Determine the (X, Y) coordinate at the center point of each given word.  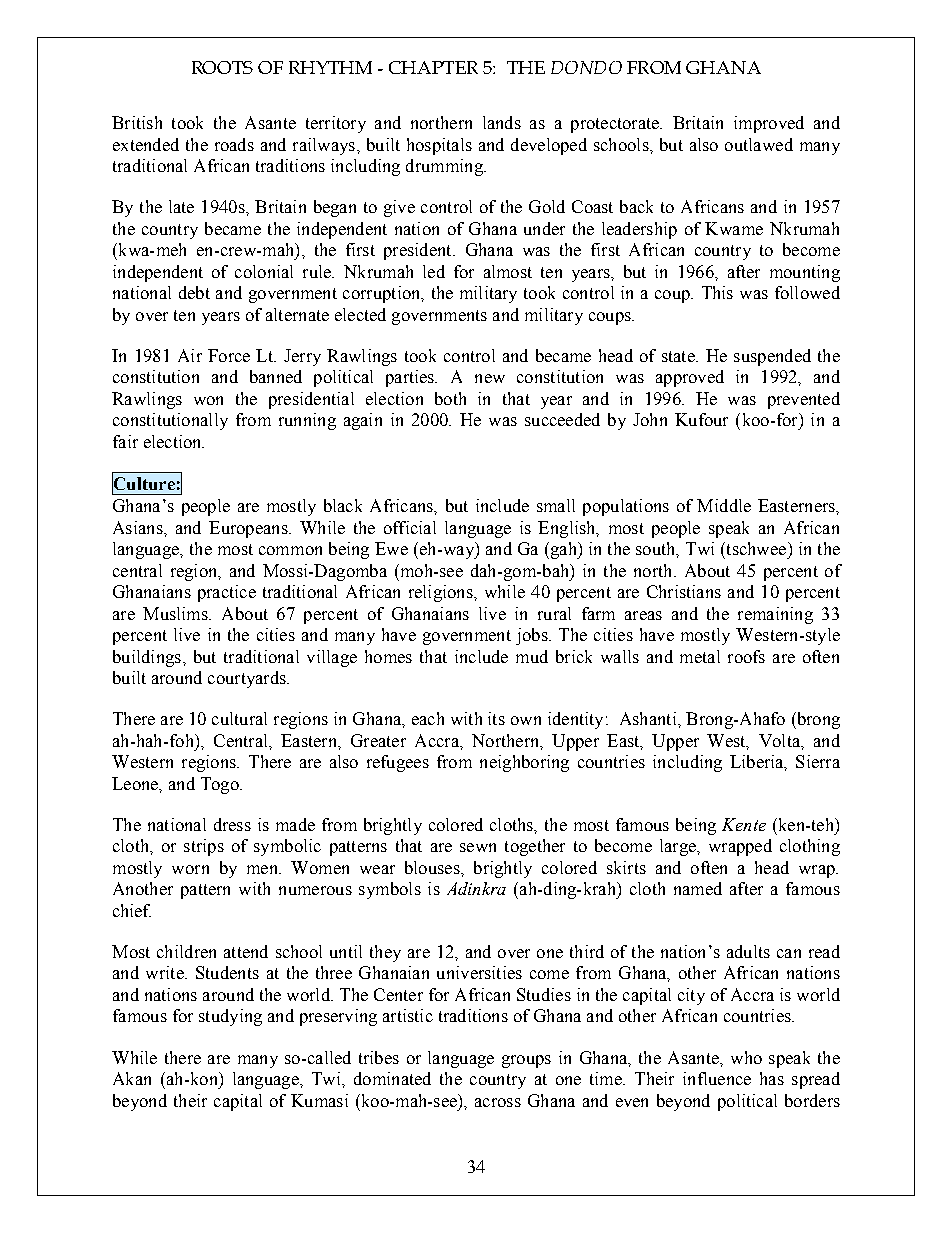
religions (442, 593)
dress (232, 824)
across (498, 1102)
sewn (478, 847)
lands (502, 122)
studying (230, 1017)
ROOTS (222, 67)
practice (227, 593)
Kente (744, 824)
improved (769, 124)
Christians (684, 591)
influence (717, 1078)
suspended (772, 357)
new (490, 378)
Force (229, 355)
